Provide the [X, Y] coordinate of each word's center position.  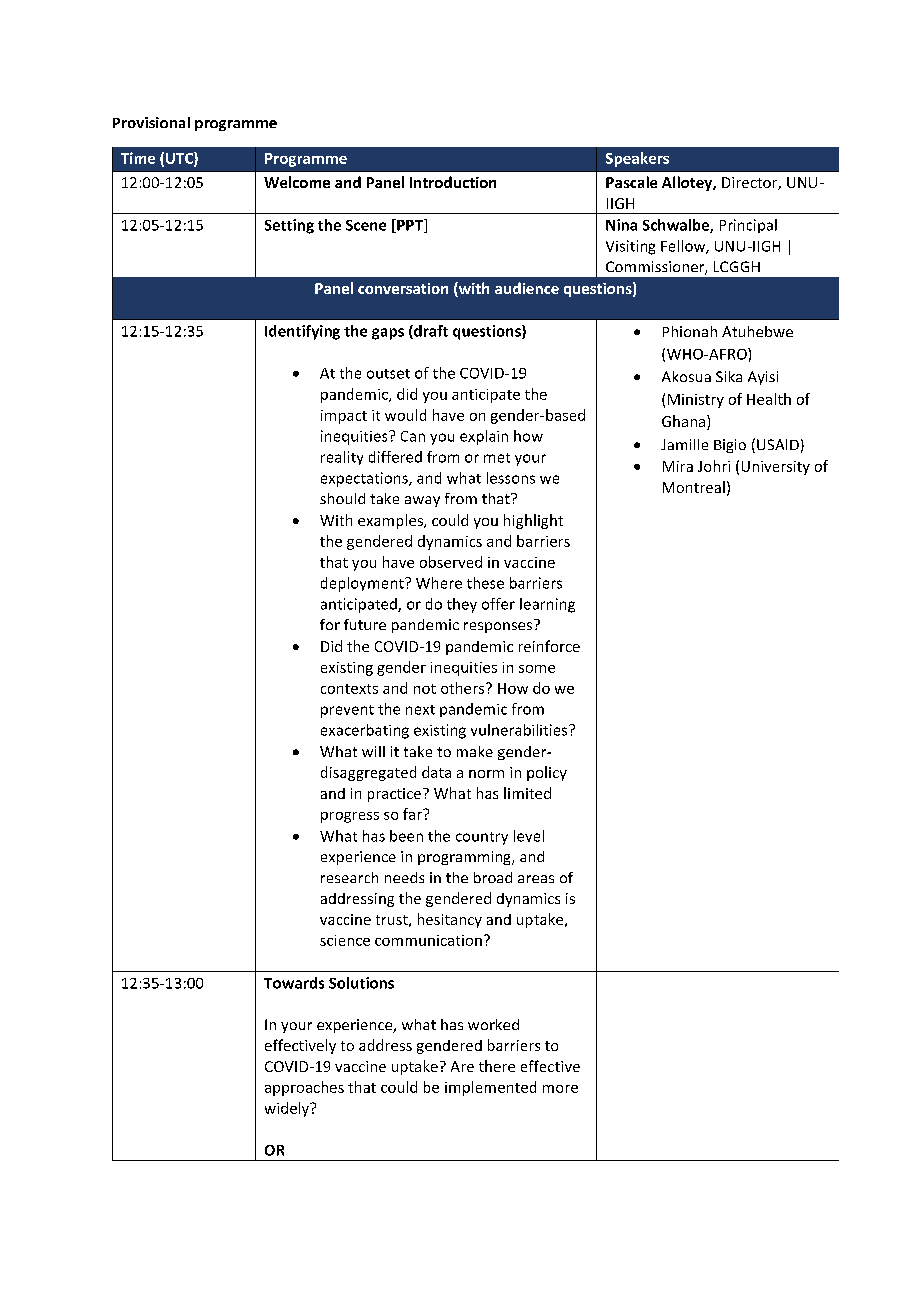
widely [288, 1109]
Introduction [453, 182]
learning [547, 605]
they [462, 605]
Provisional [151, 122]
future [365, 624]
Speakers [637, 159]
